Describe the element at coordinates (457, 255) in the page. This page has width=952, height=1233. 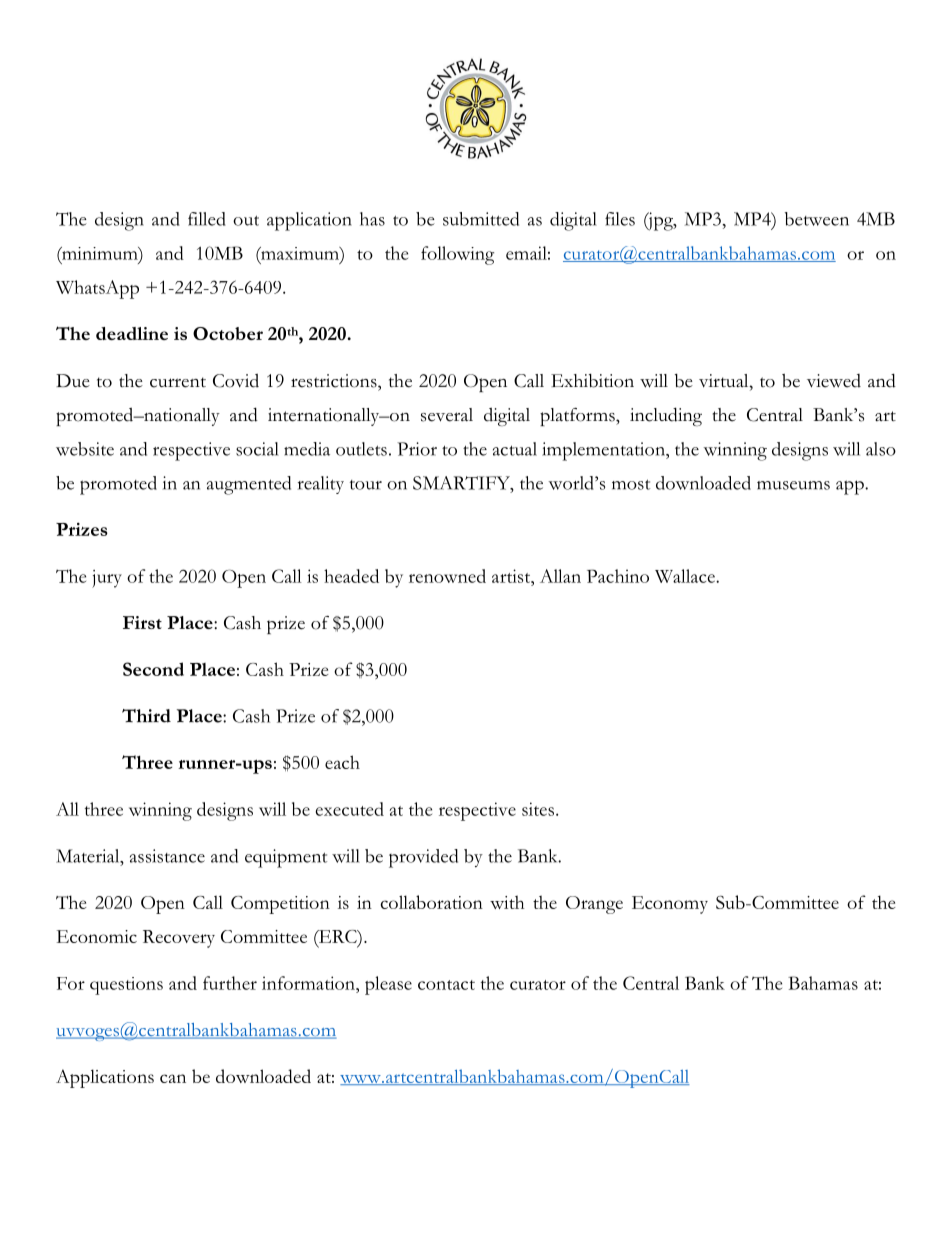
I see `following` at that location.
